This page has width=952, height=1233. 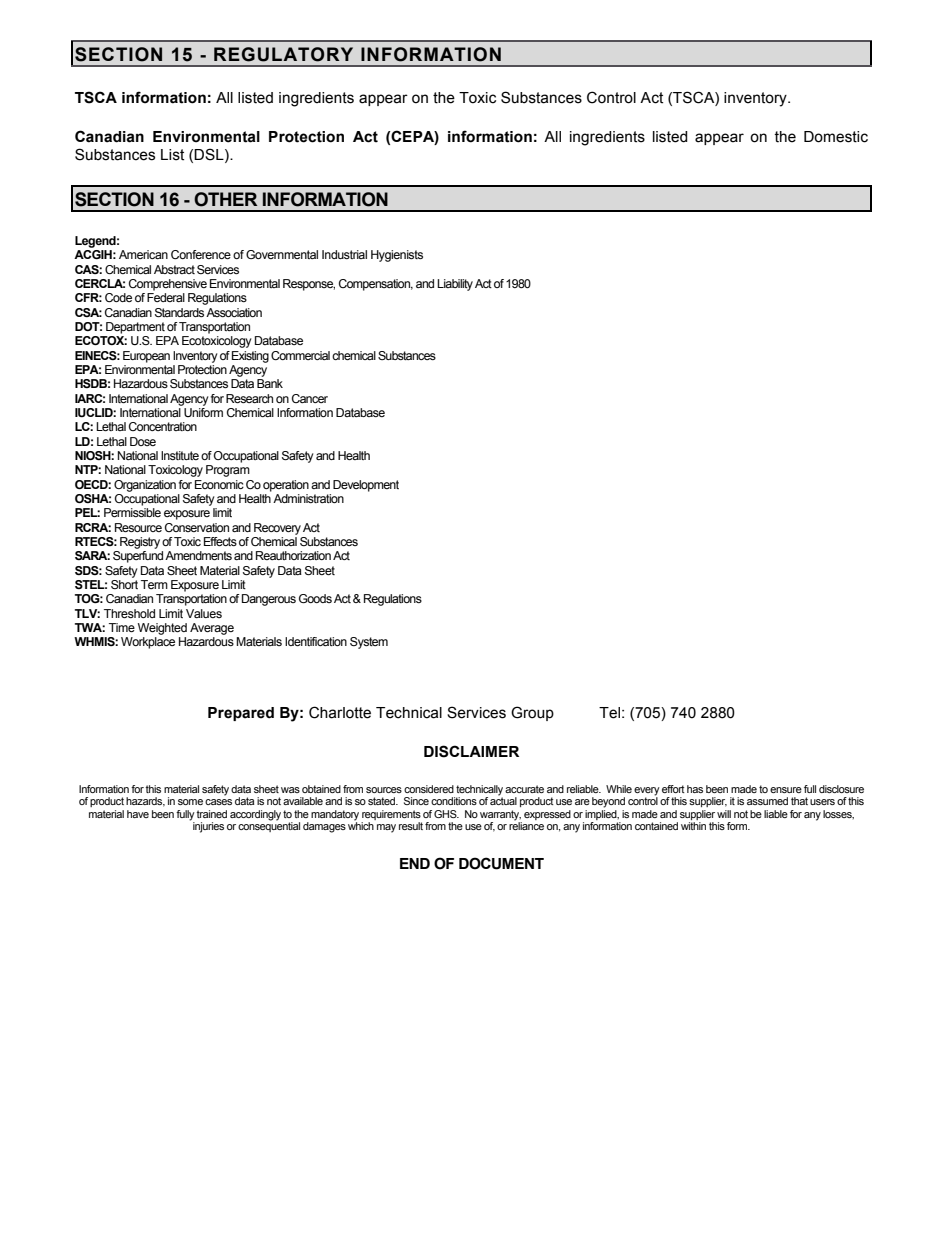 What do you see at coordinates (836, 137) in the page?
I see `Domestic` at bounding box center [836, 137].
